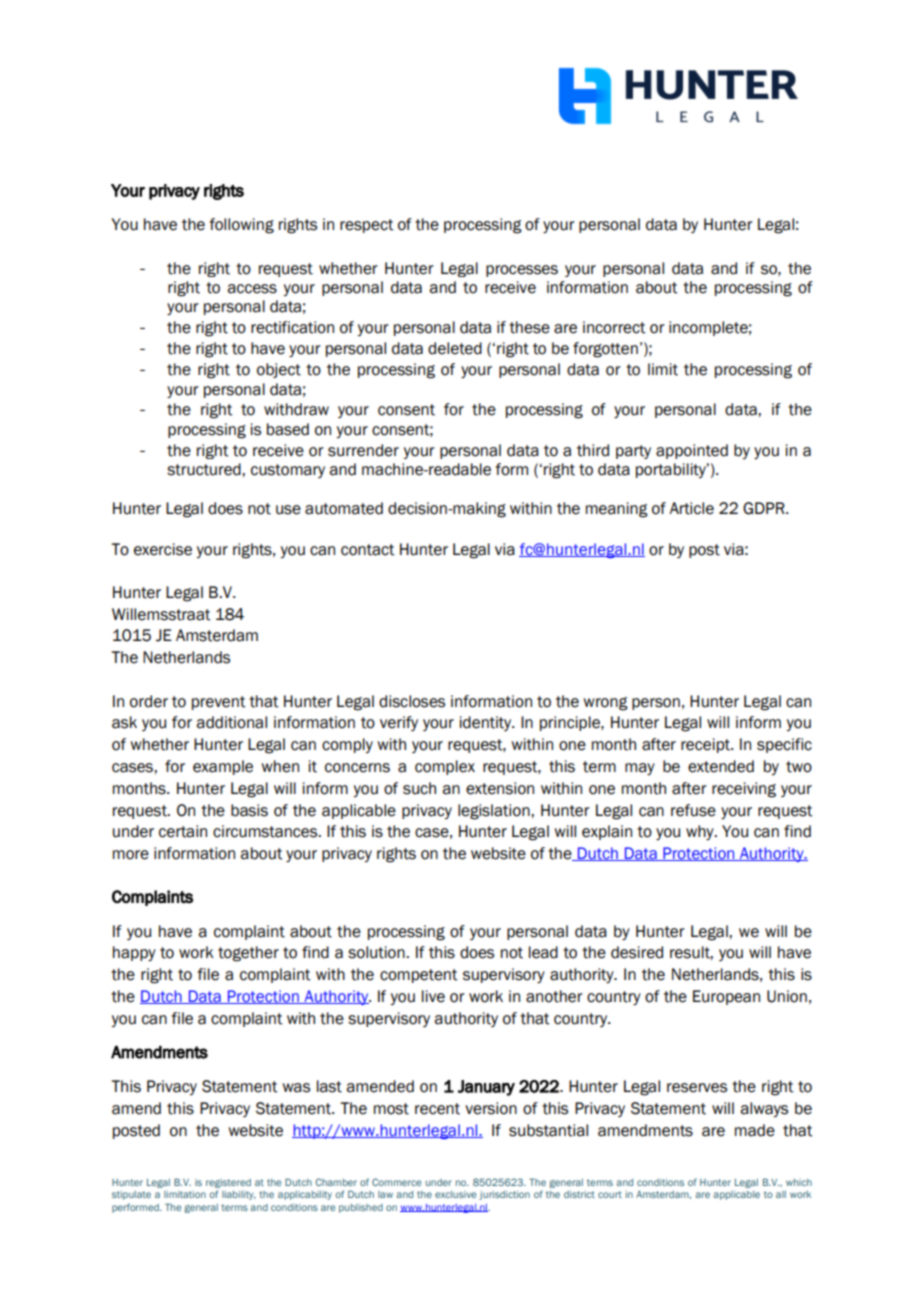  What do you see at coordinates (183, 831) in the document?
I see `certain` at bounding box center [183, 831].
